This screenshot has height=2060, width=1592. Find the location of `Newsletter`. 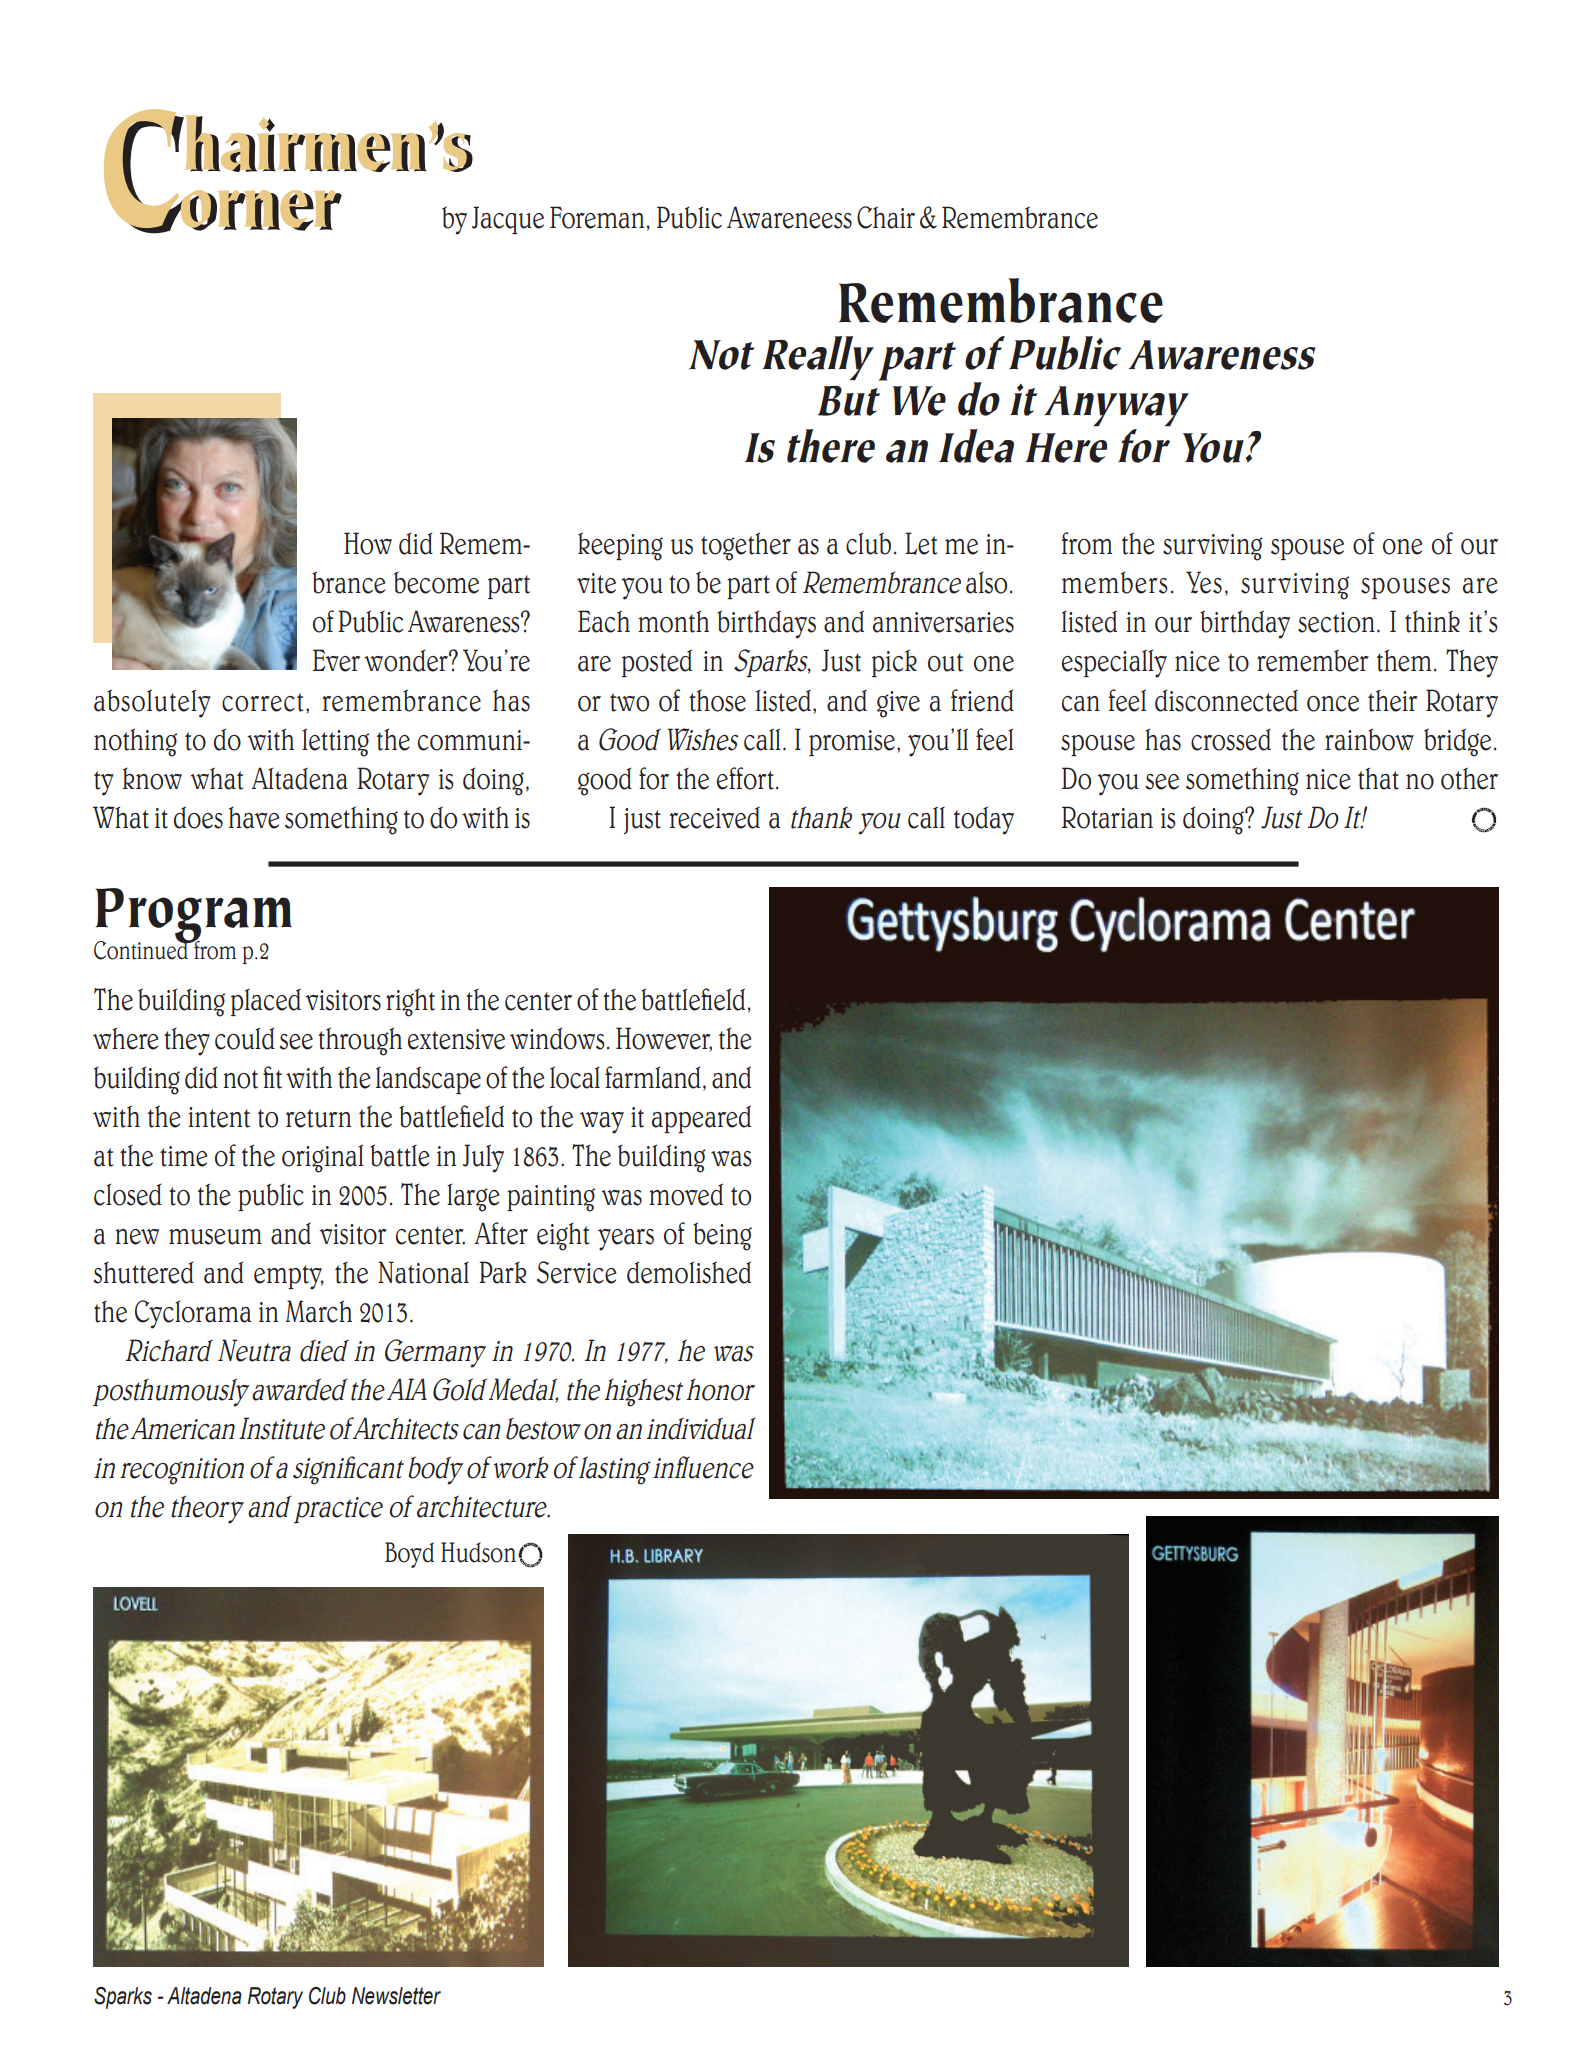

Newsletter is located at coordinates (396, 1996).
